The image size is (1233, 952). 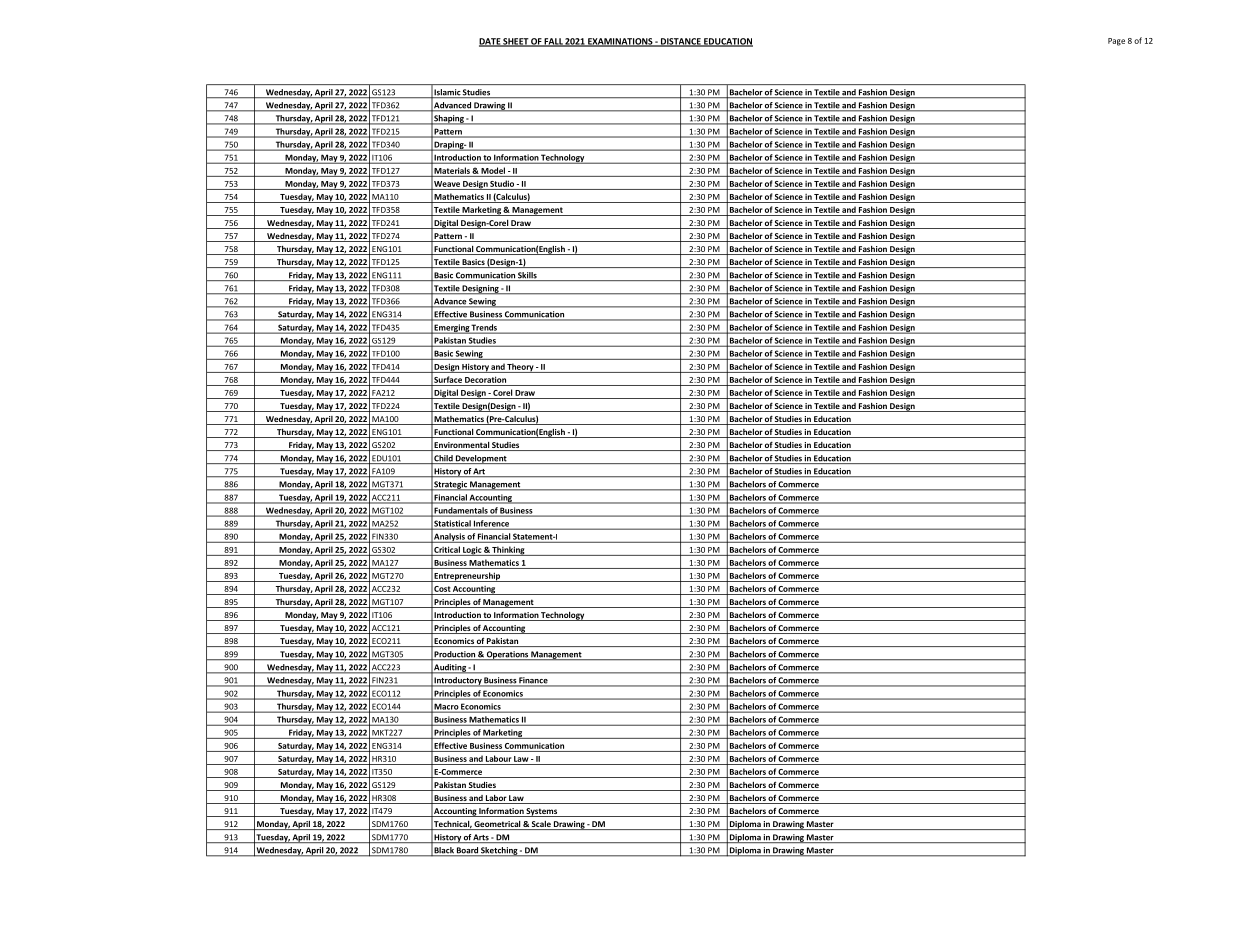 What do you see at coordinates (498, 825) in the document?
I see `Geometrical` at bounding box center [498, 825].
